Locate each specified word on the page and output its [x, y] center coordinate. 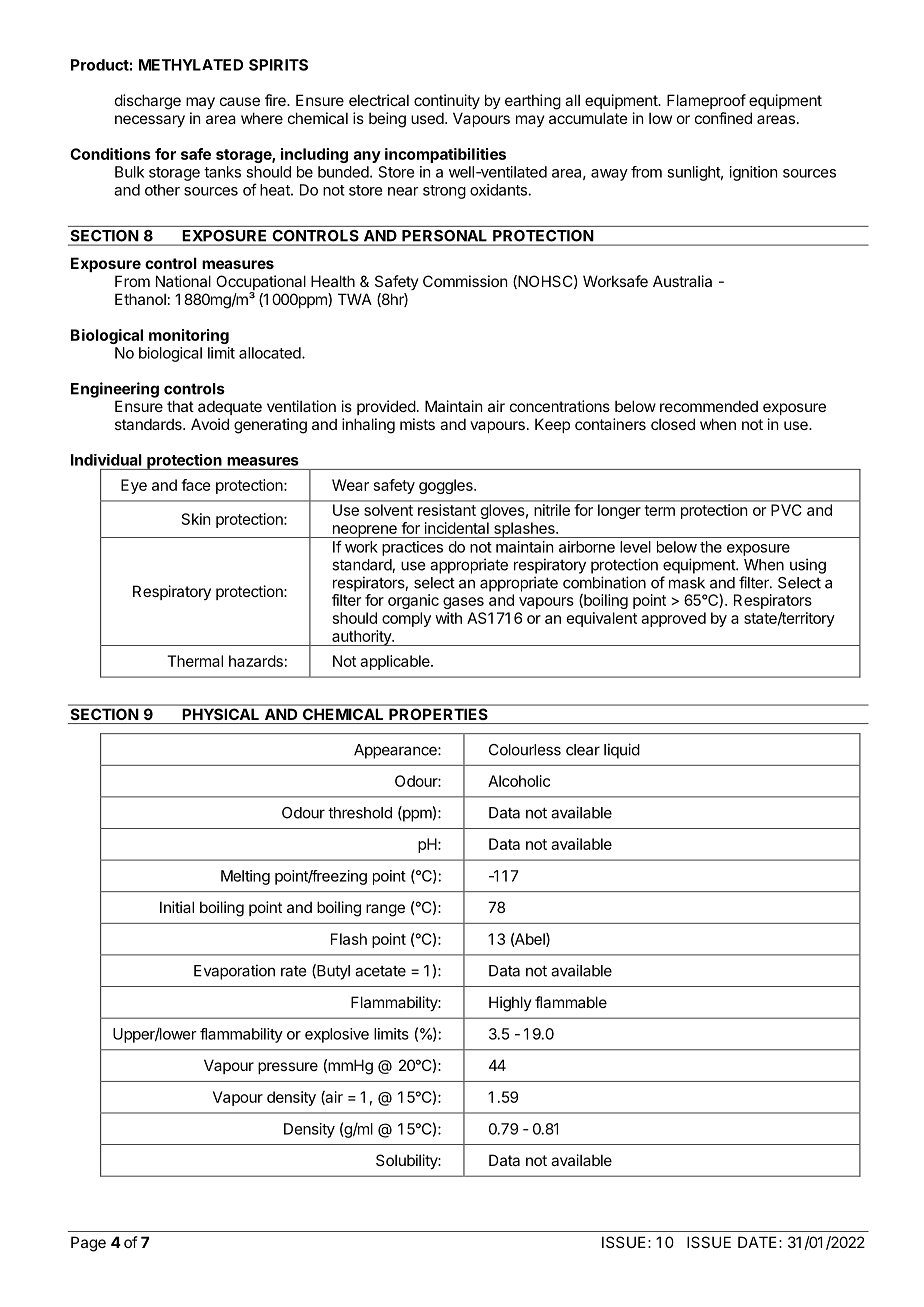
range [385, 910]
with [448, 618]
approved [673, 619]
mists [417, 424]
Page [88, 1244]
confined [723, 118]
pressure [288, 1068]
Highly [510, 1004]
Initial [177, 907]
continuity [447, 101]
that [180, 406]
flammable [571, 1002]
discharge [148, 102]
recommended [709, 406]
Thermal [195, 661]
